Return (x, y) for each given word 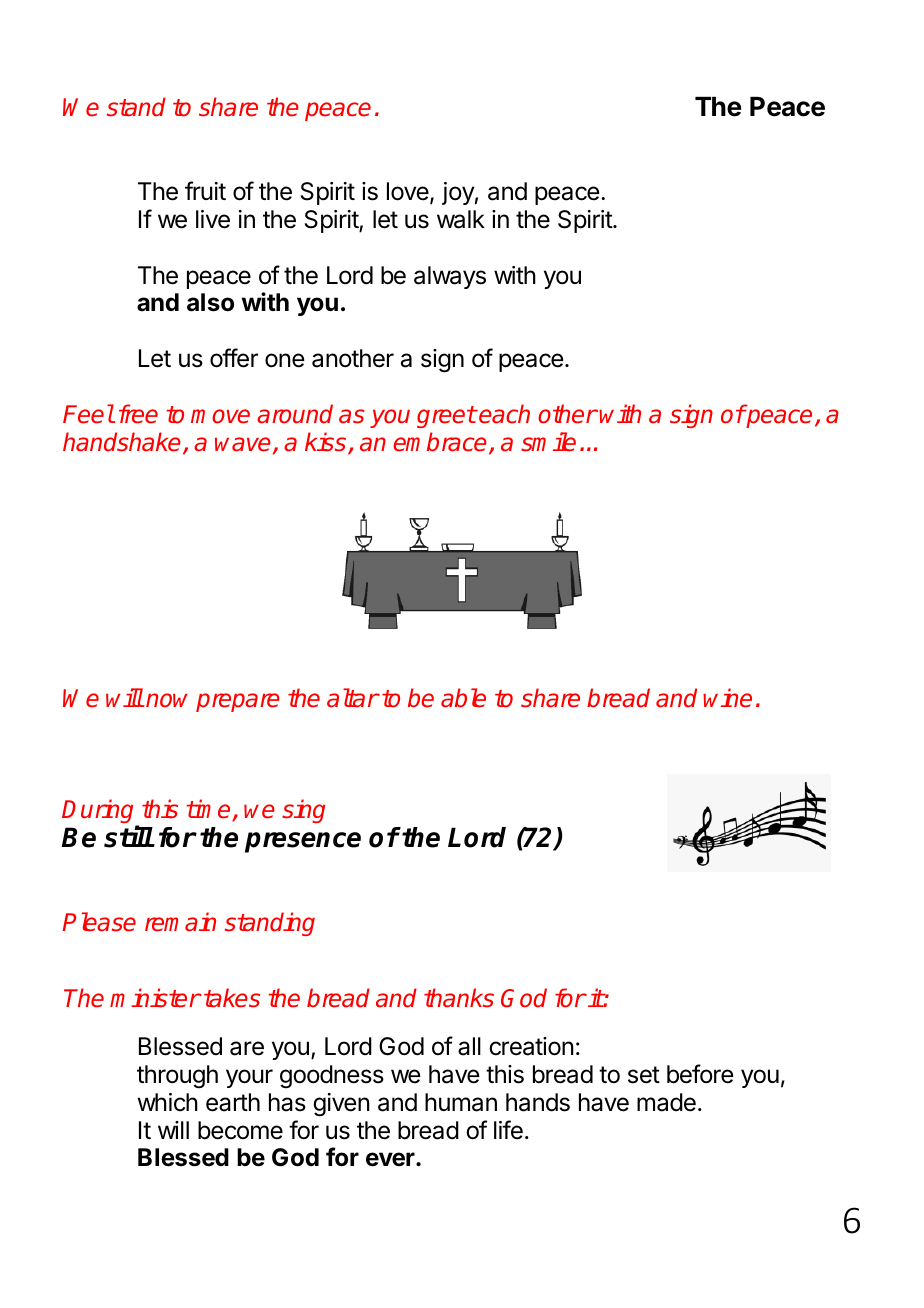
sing (303, 811)
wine (727, 698)
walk (461, 219)
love (408, 191)
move (220, 416)
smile (548, 442)
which (168, 1102)
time (210, 810)
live (213, 219)
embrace (441, 443)
